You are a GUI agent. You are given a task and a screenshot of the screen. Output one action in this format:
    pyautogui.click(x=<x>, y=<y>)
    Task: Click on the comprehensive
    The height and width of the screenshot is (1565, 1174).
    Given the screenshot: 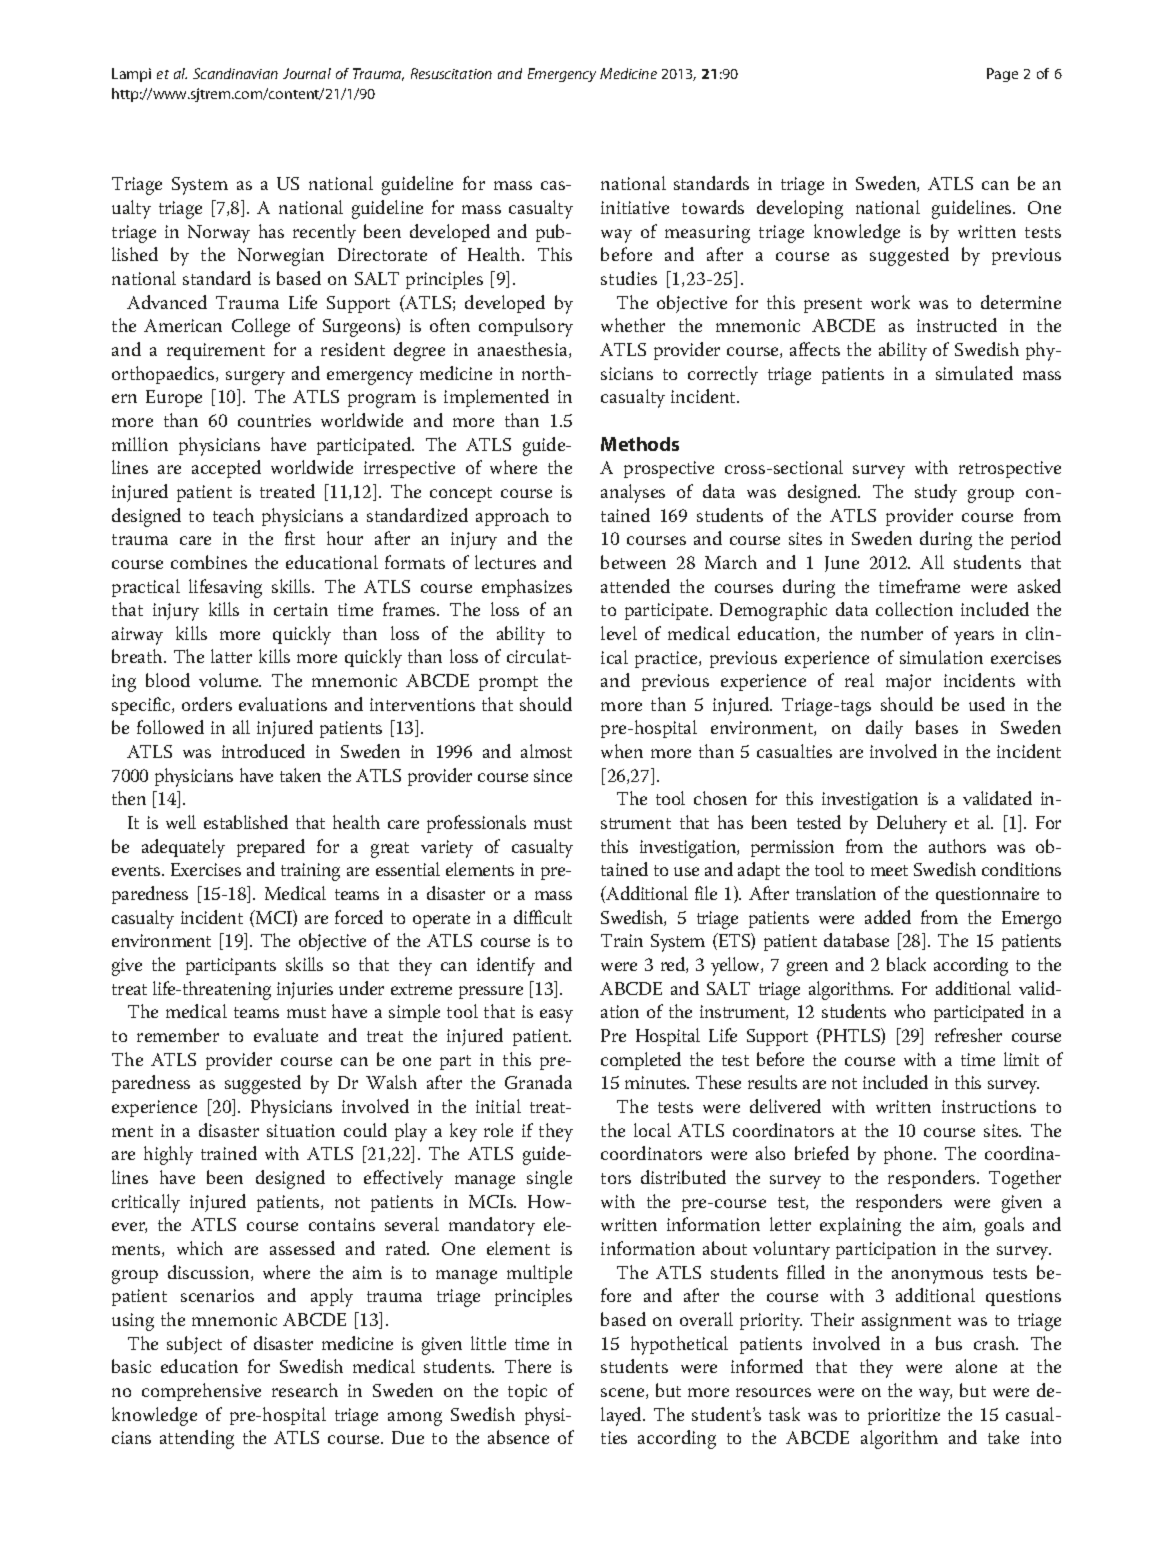 What is the action you would take?
    pyautogui.click(x=201, y=1392)
